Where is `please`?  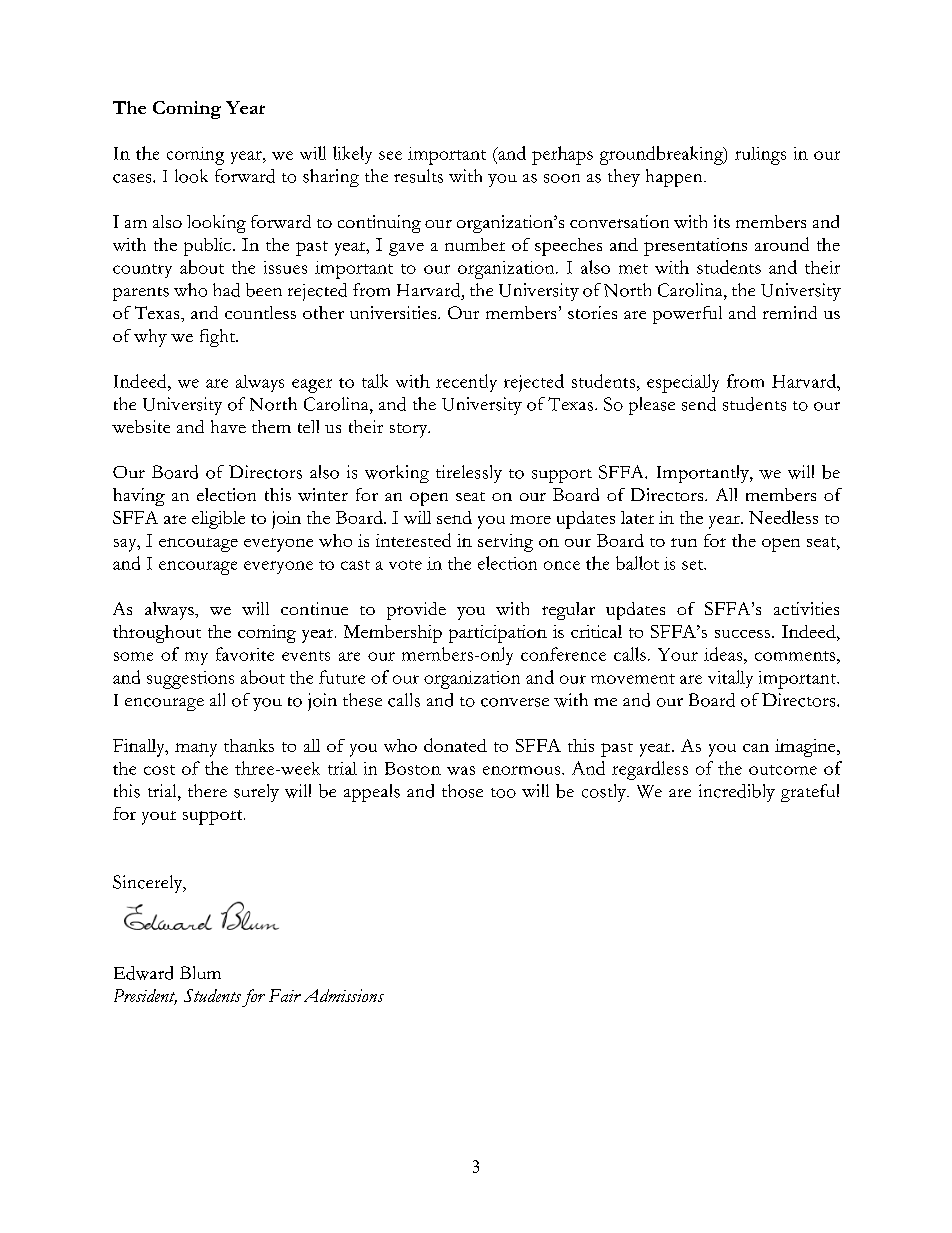 please is located at coordinates (652, 406).
